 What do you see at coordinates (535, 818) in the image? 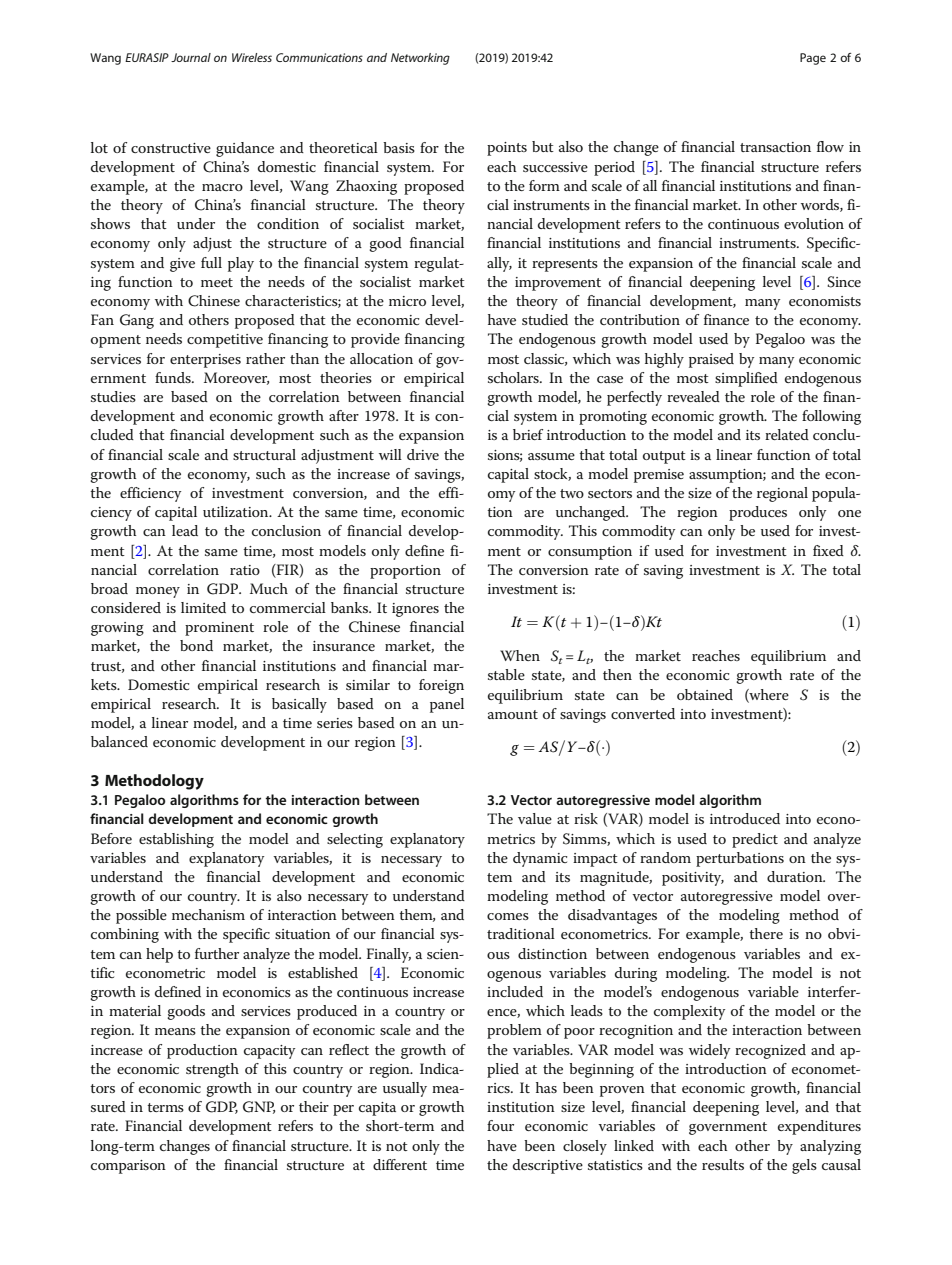
I see `value` at bounding box center [535, 818].
